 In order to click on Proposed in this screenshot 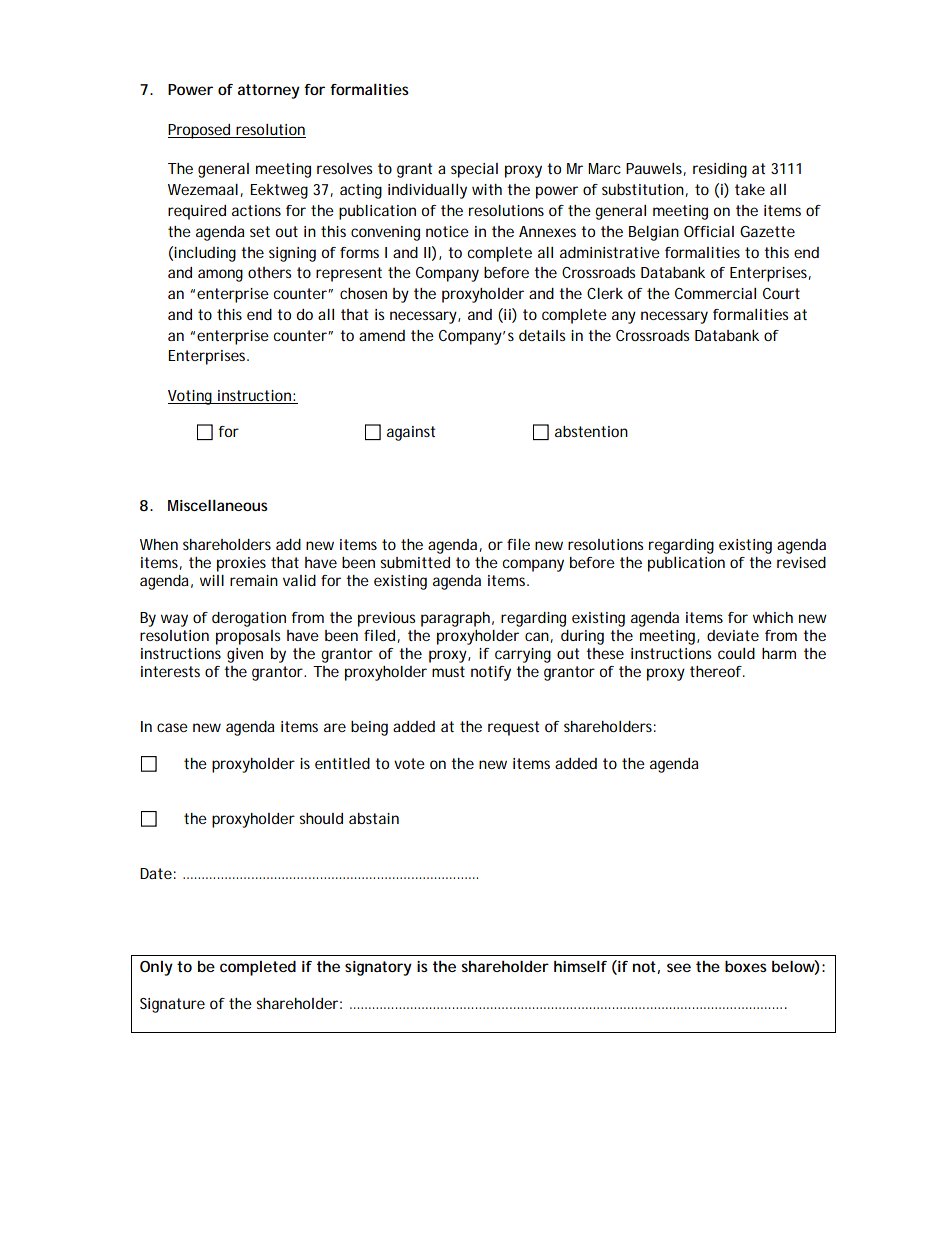, I will do `click(200, 131)`.
